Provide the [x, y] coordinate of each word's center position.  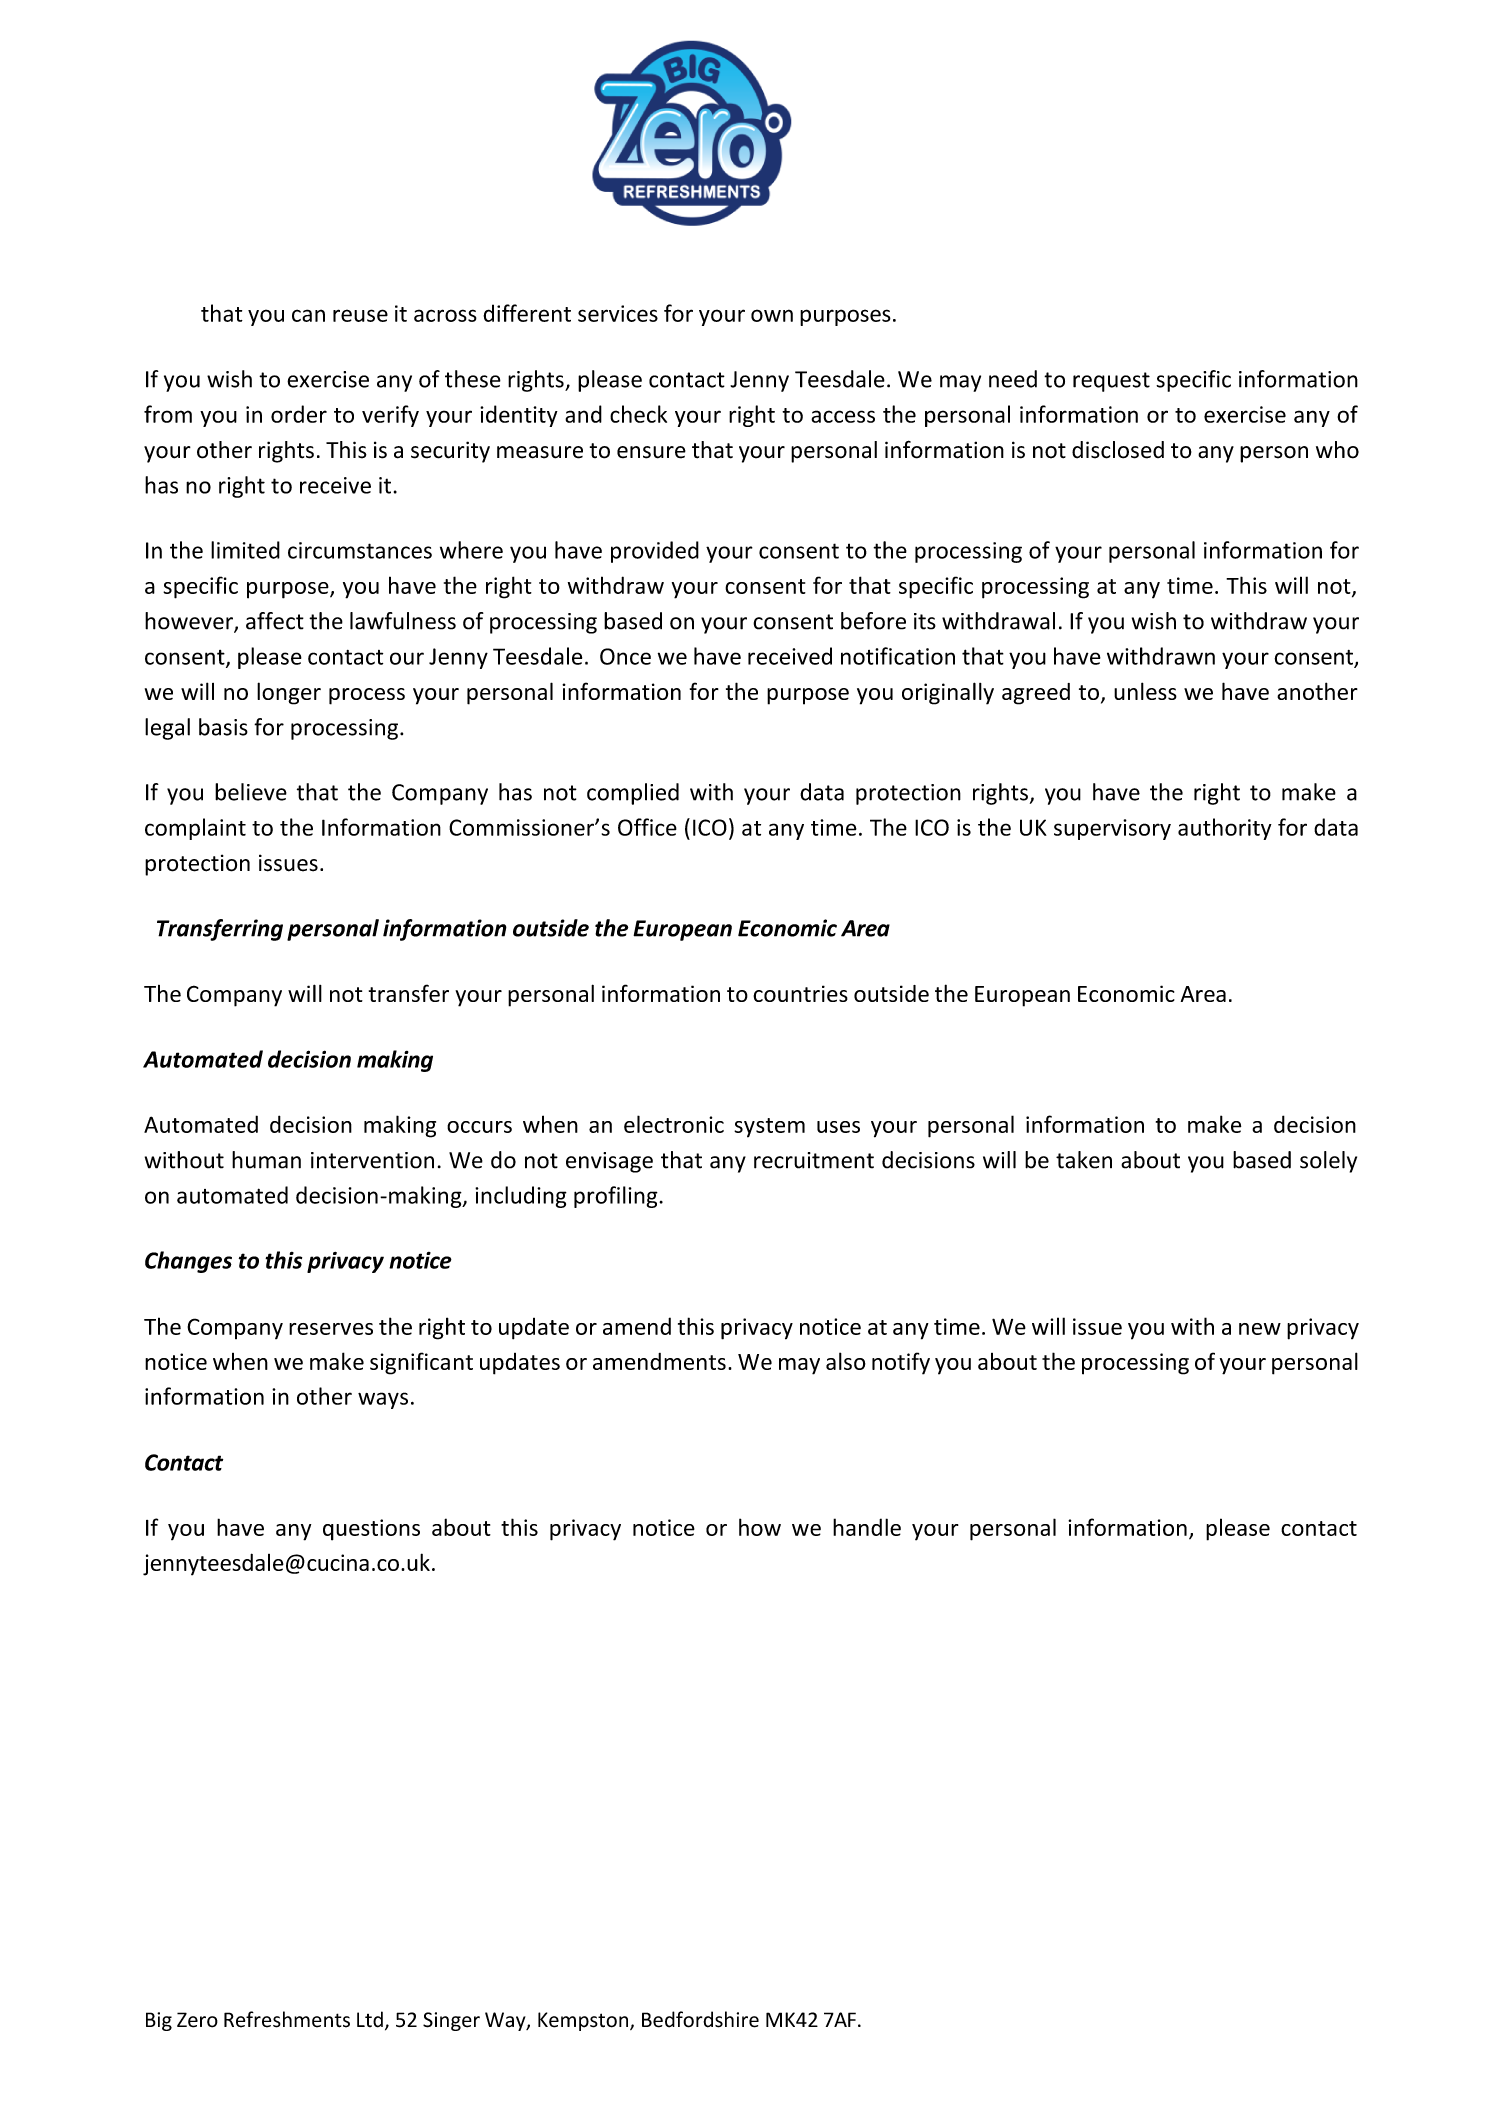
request [1111, 382]
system [769, 1128]
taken [1084, 1160]
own [772, 315]
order [299, 414]
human [266, 1160]
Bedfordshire [700, 2019]
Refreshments [287, 2019]
